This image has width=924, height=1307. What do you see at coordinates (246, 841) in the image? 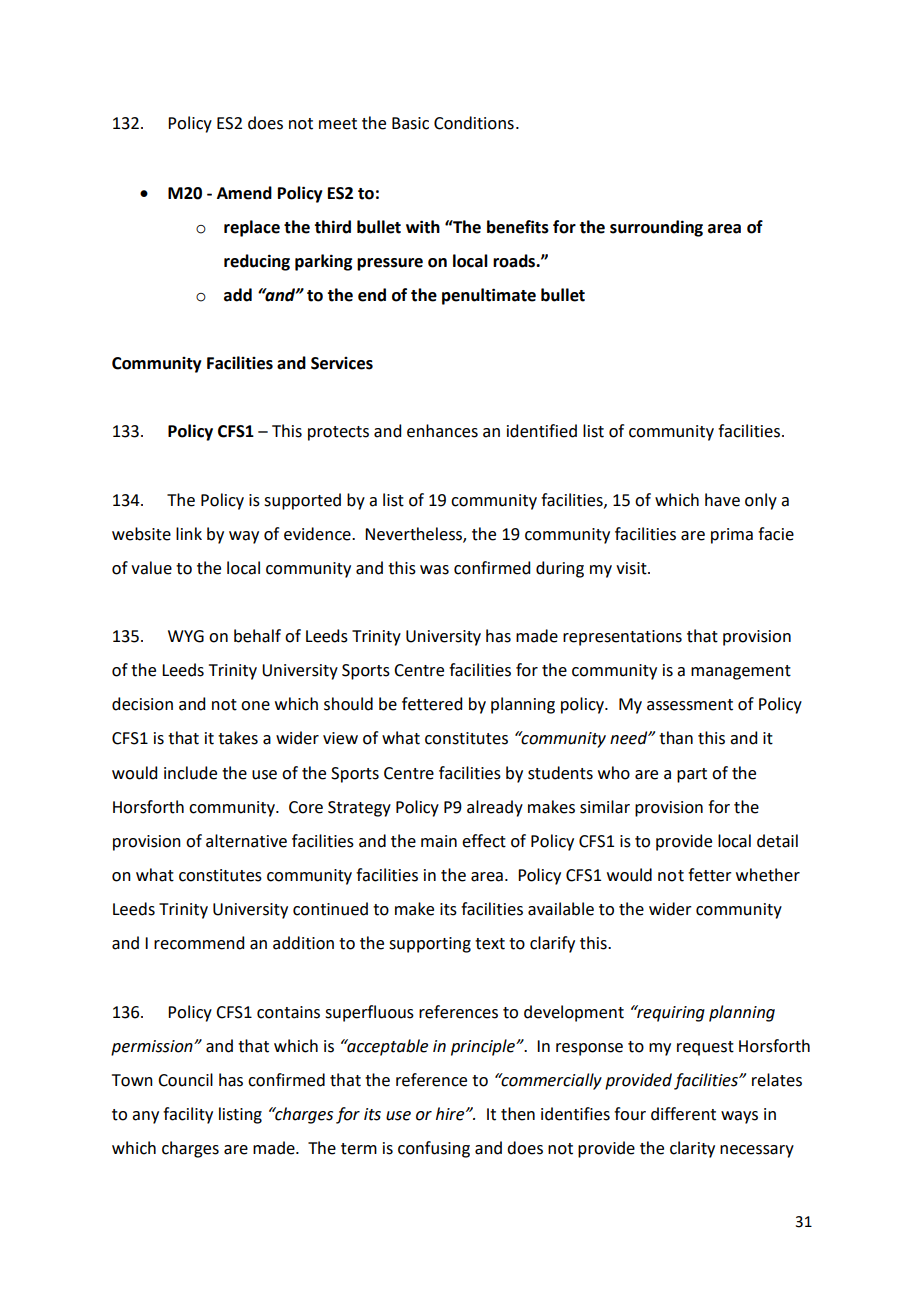
I see `alternative` at bounding box center [246, 841].
